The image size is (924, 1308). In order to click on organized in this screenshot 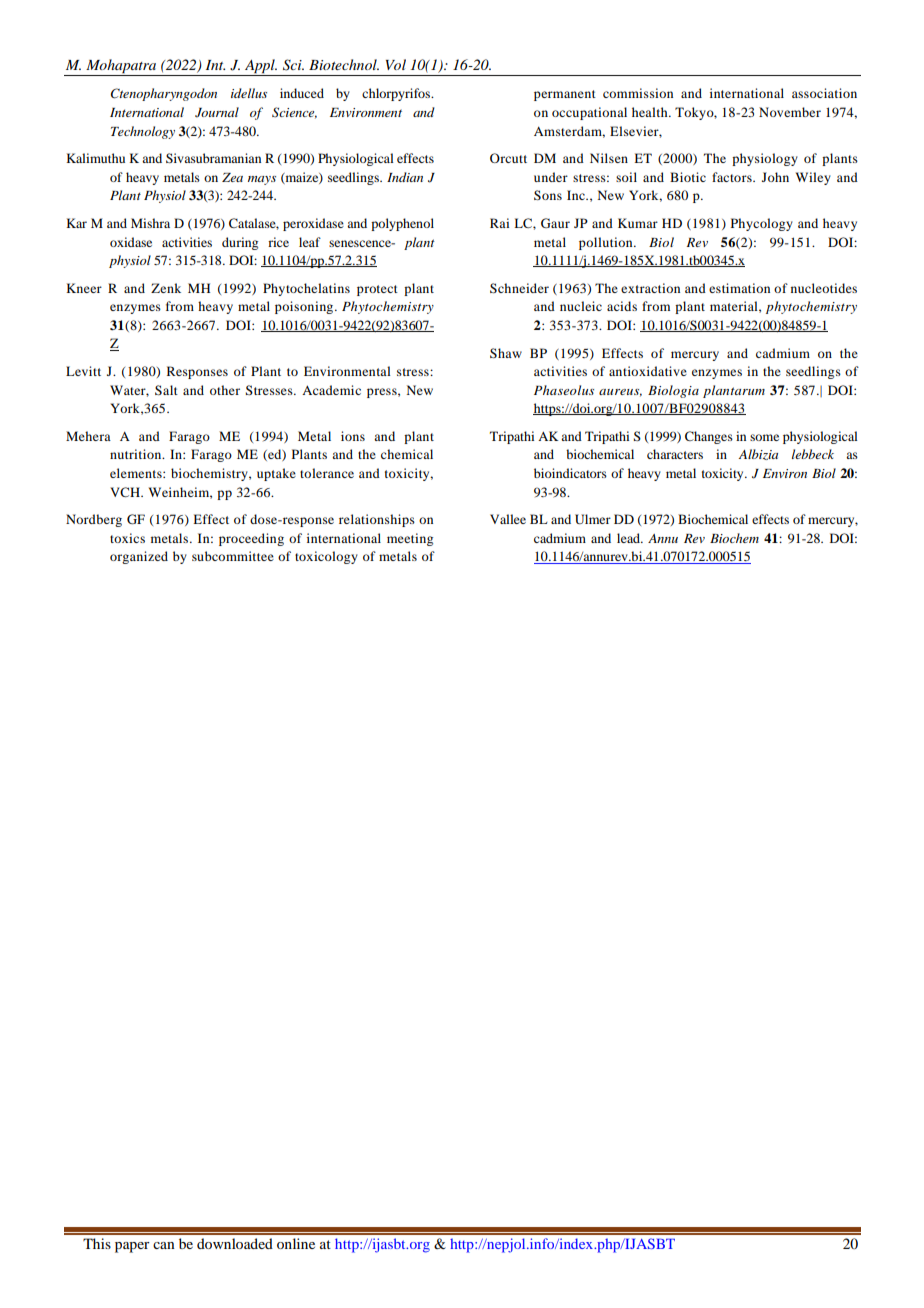, I will do `click(139, 557)`.
